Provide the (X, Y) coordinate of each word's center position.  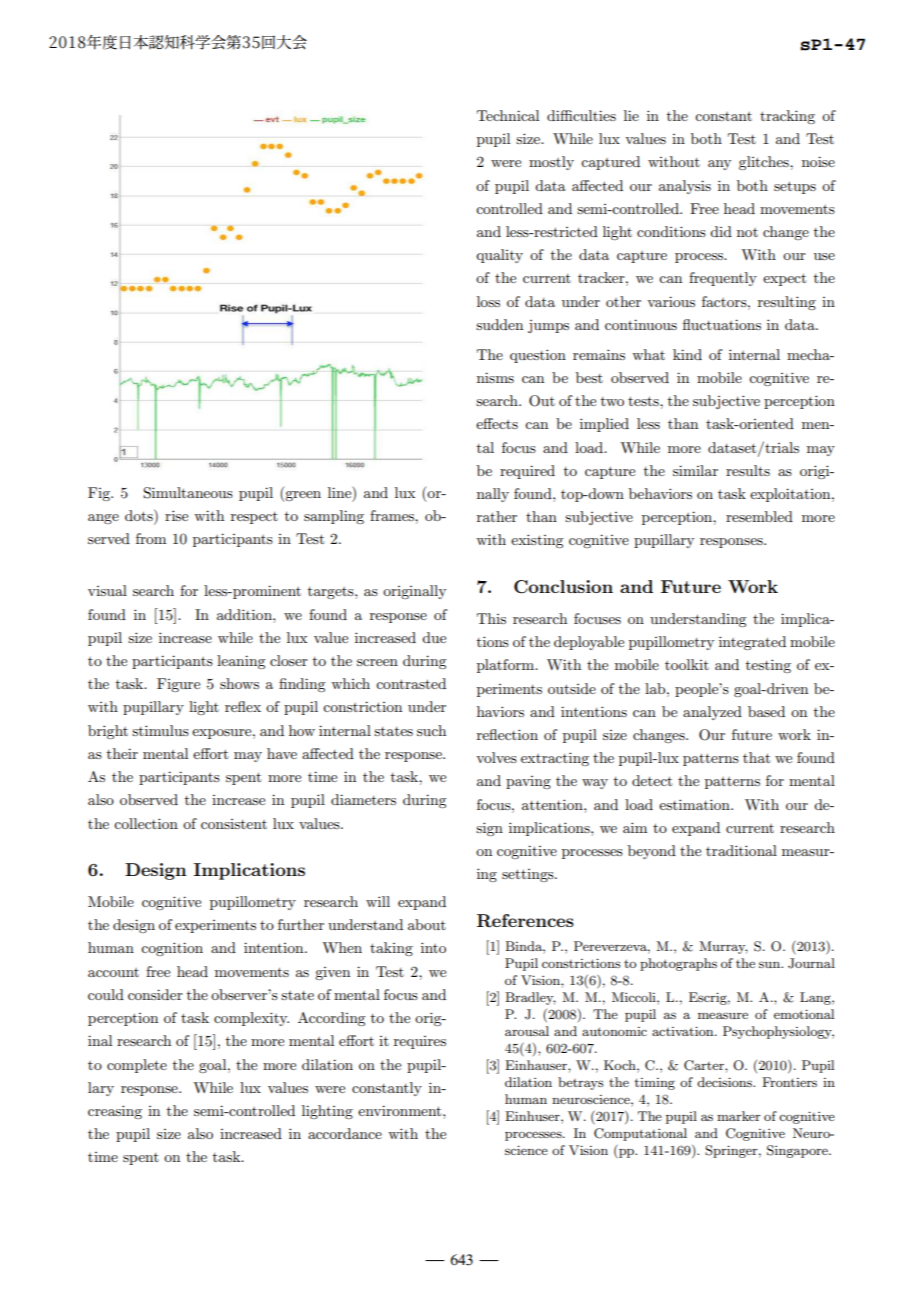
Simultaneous (188, 493)
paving (528, 782)
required (527, 472)
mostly (551, 163)
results (748, 470)
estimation (695, 804)
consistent (234, 824)
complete (137, 1066)
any (719, 165)
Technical (508, 115)
